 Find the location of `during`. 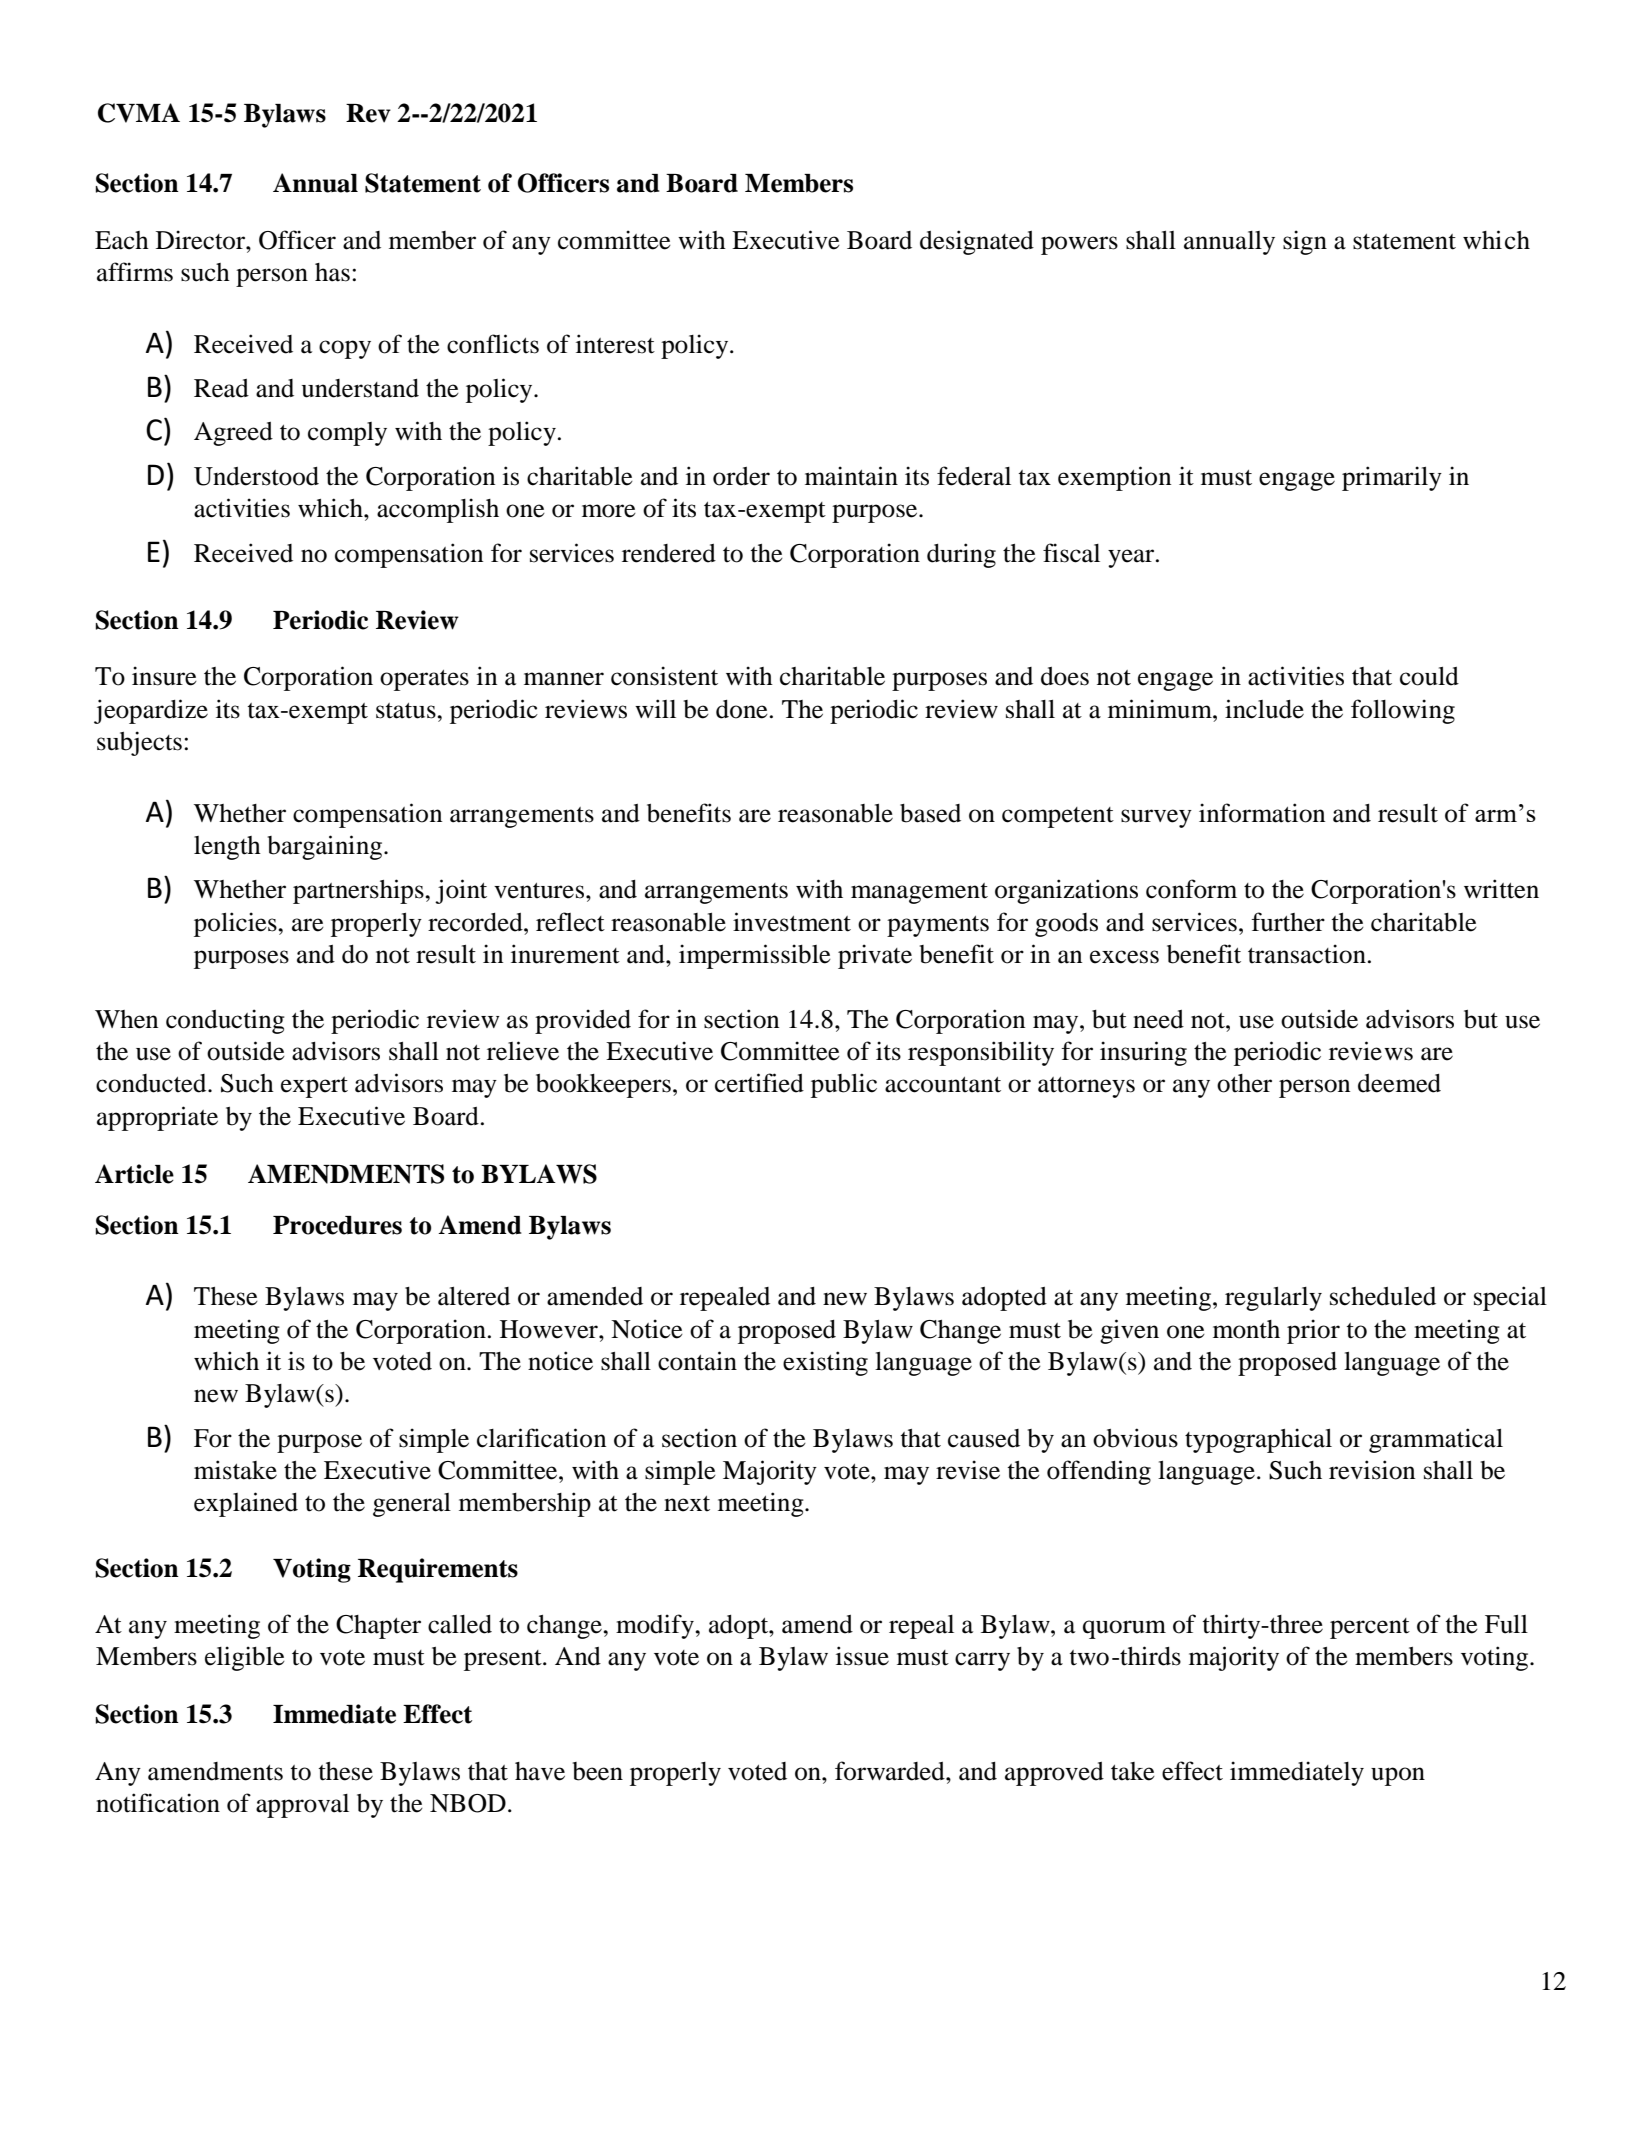

during is located at coordinates (961, 555).
